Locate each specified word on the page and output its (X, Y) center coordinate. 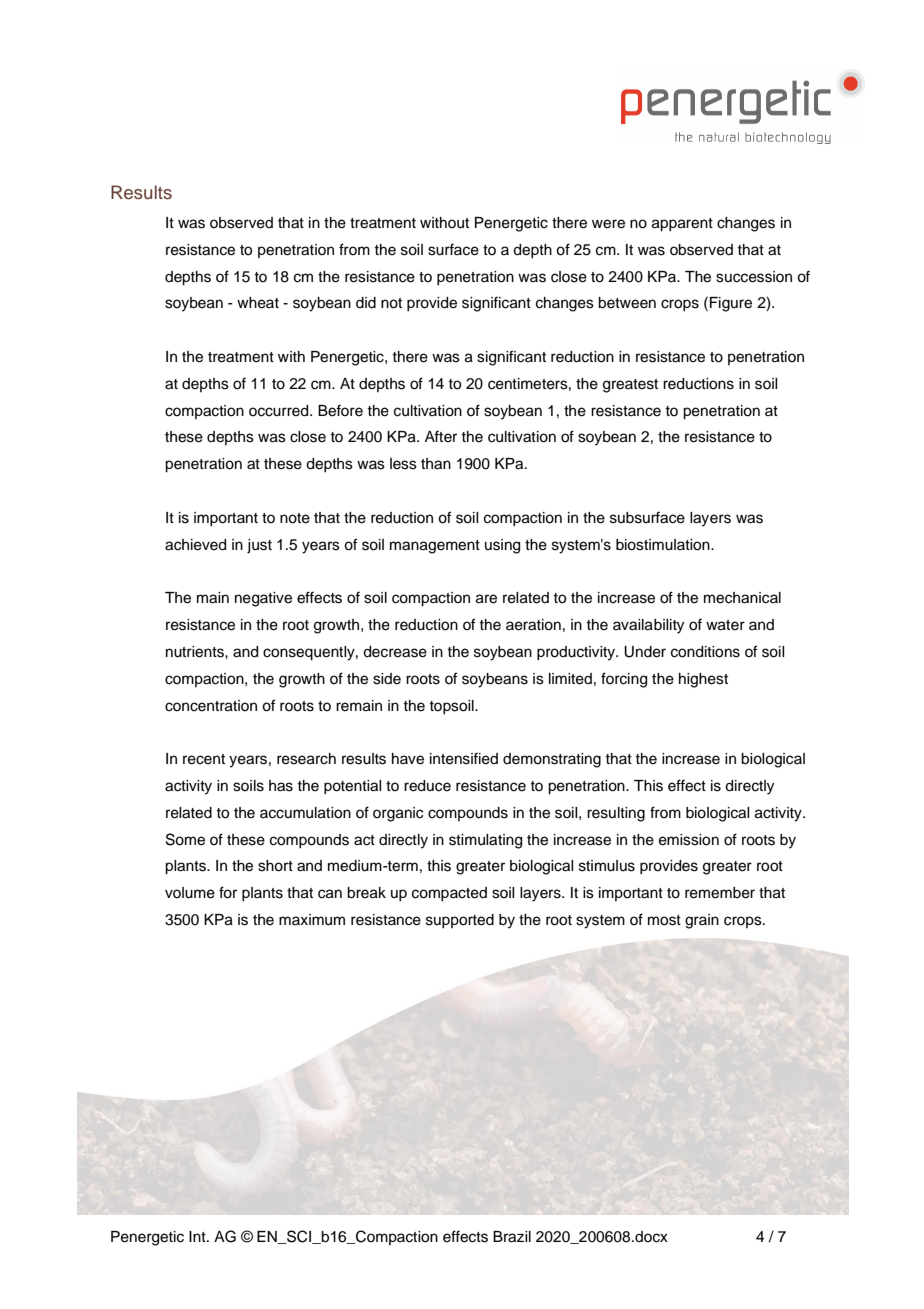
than (436, 464)
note (295, 518)
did (366, 303)
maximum (312, 920)
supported (460, 921)
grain (702, 921)
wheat (258, 303)
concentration (211, 706)
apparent (682, 225)
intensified (464, 758)
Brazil (512, 1237)
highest (703, 680)
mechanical (742, 598)
